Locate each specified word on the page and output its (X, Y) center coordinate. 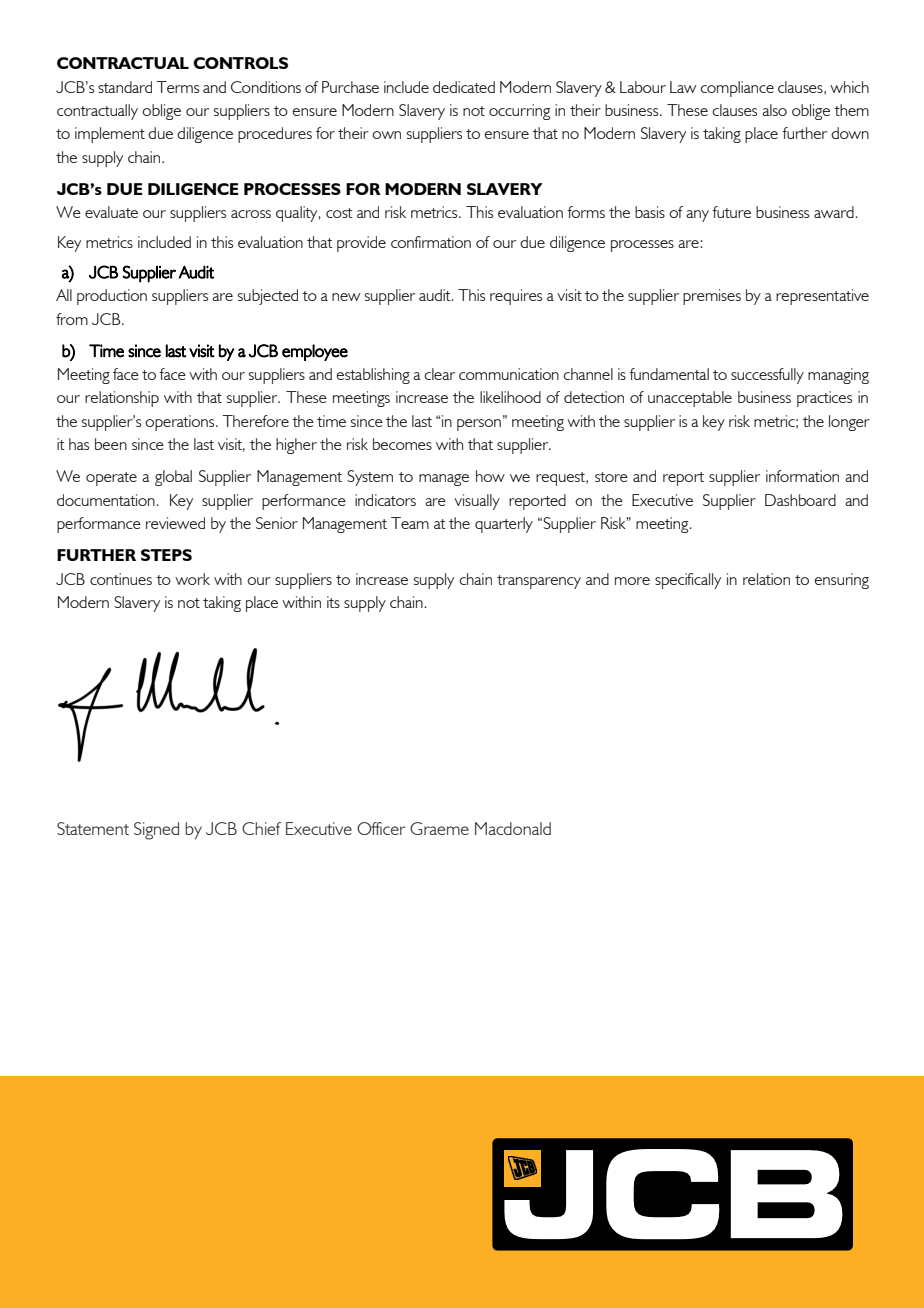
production (112, 297)
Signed (156, 831)
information (802, 476)
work (192, 579)
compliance (737, 89)
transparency (539, 582)
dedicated (464, 87)
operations (181, 423)
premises (712, 297)
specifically (688, 581)
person (479, 425)
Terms (177, 87)
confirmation (431, 242)
